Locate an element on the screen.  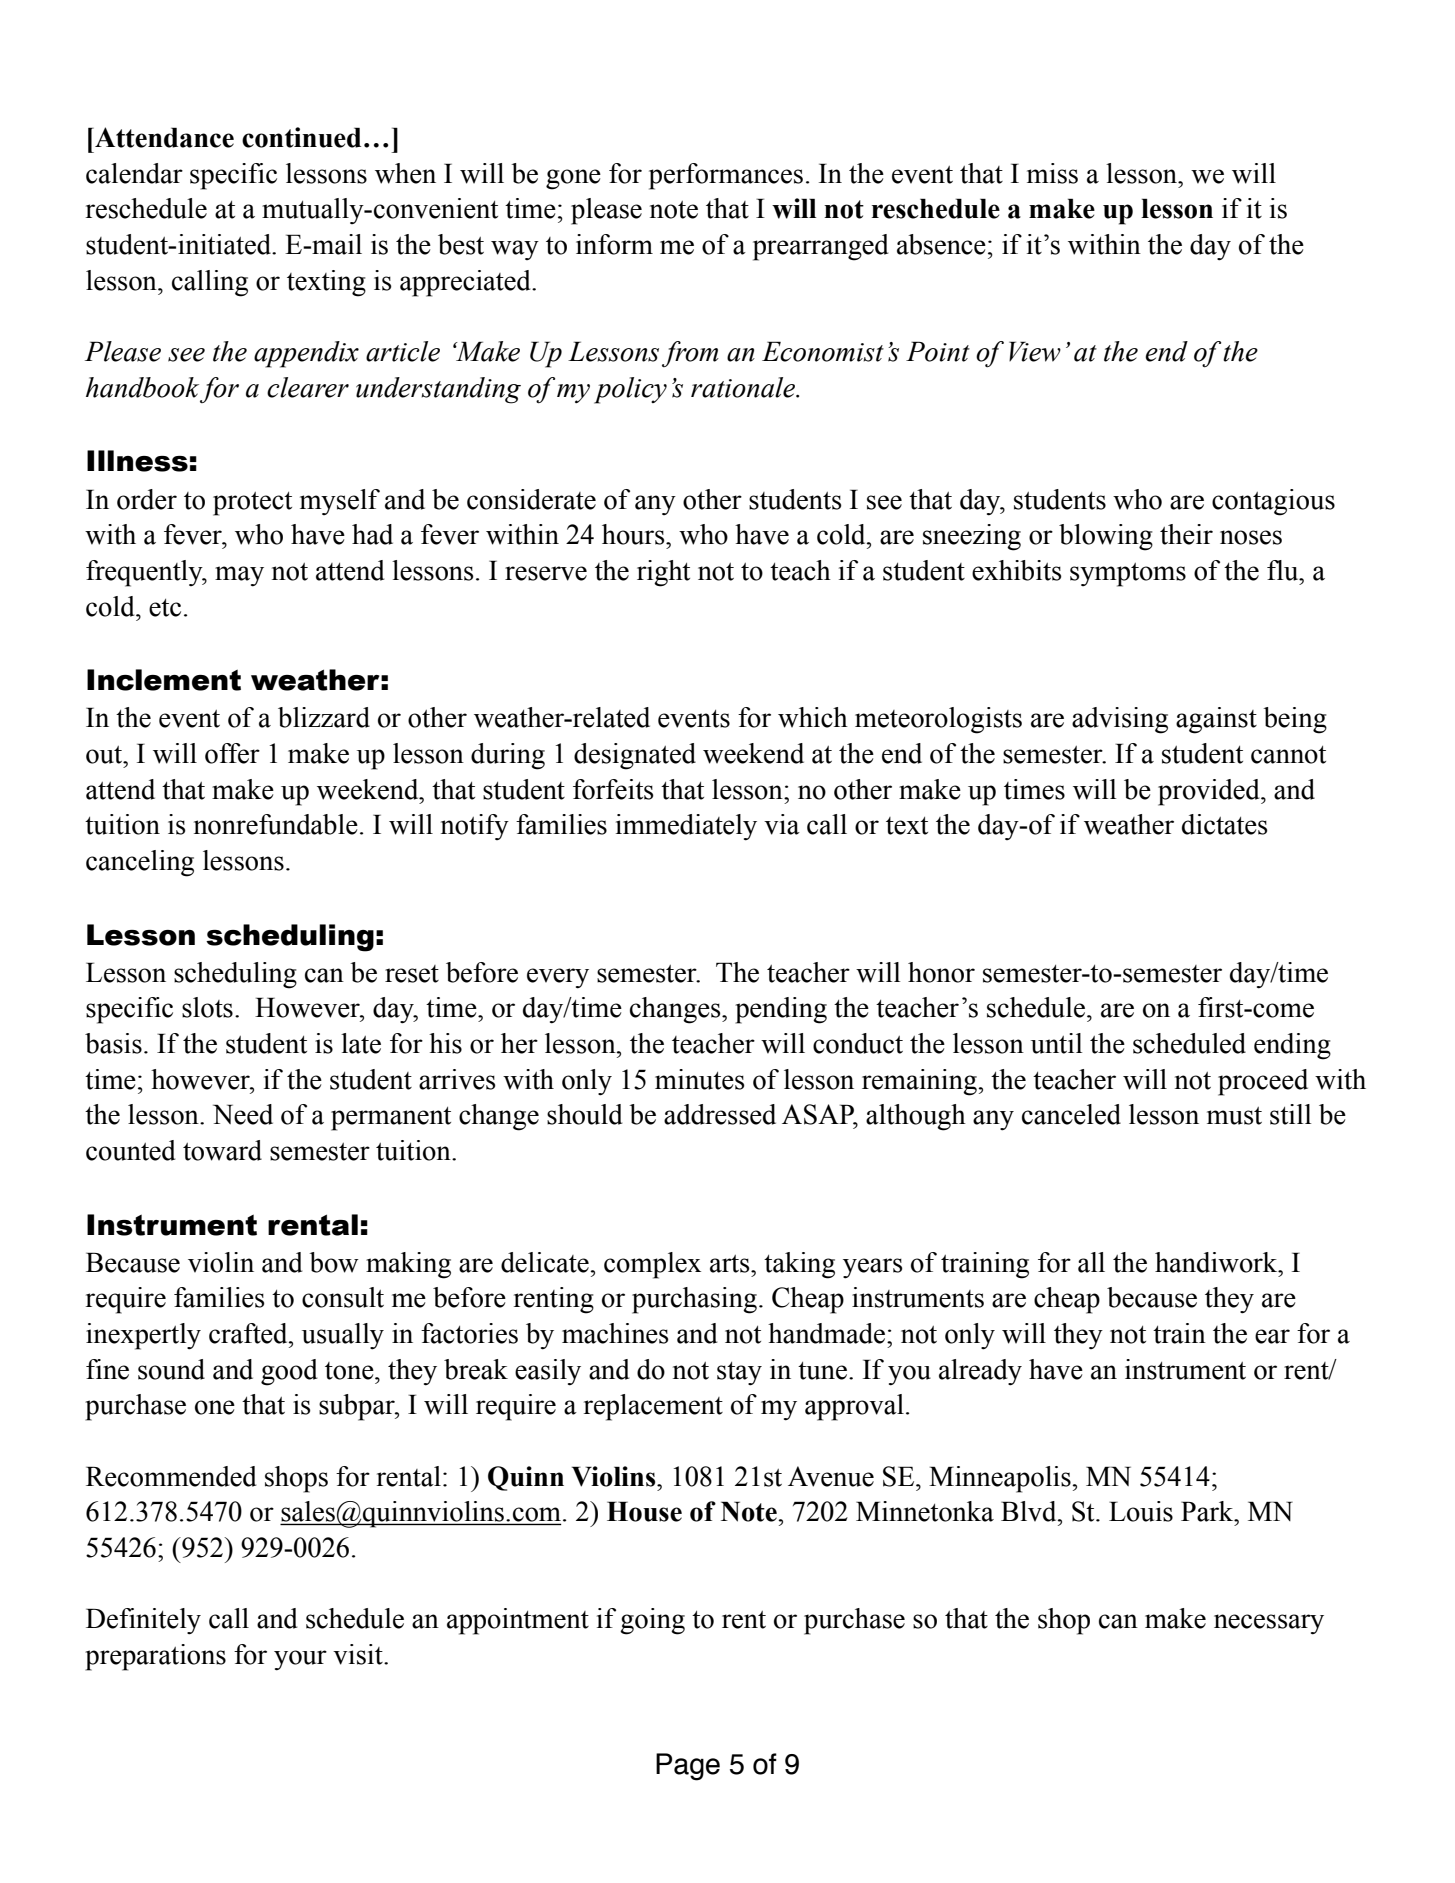
performances is located at coordinates (726, 176).
